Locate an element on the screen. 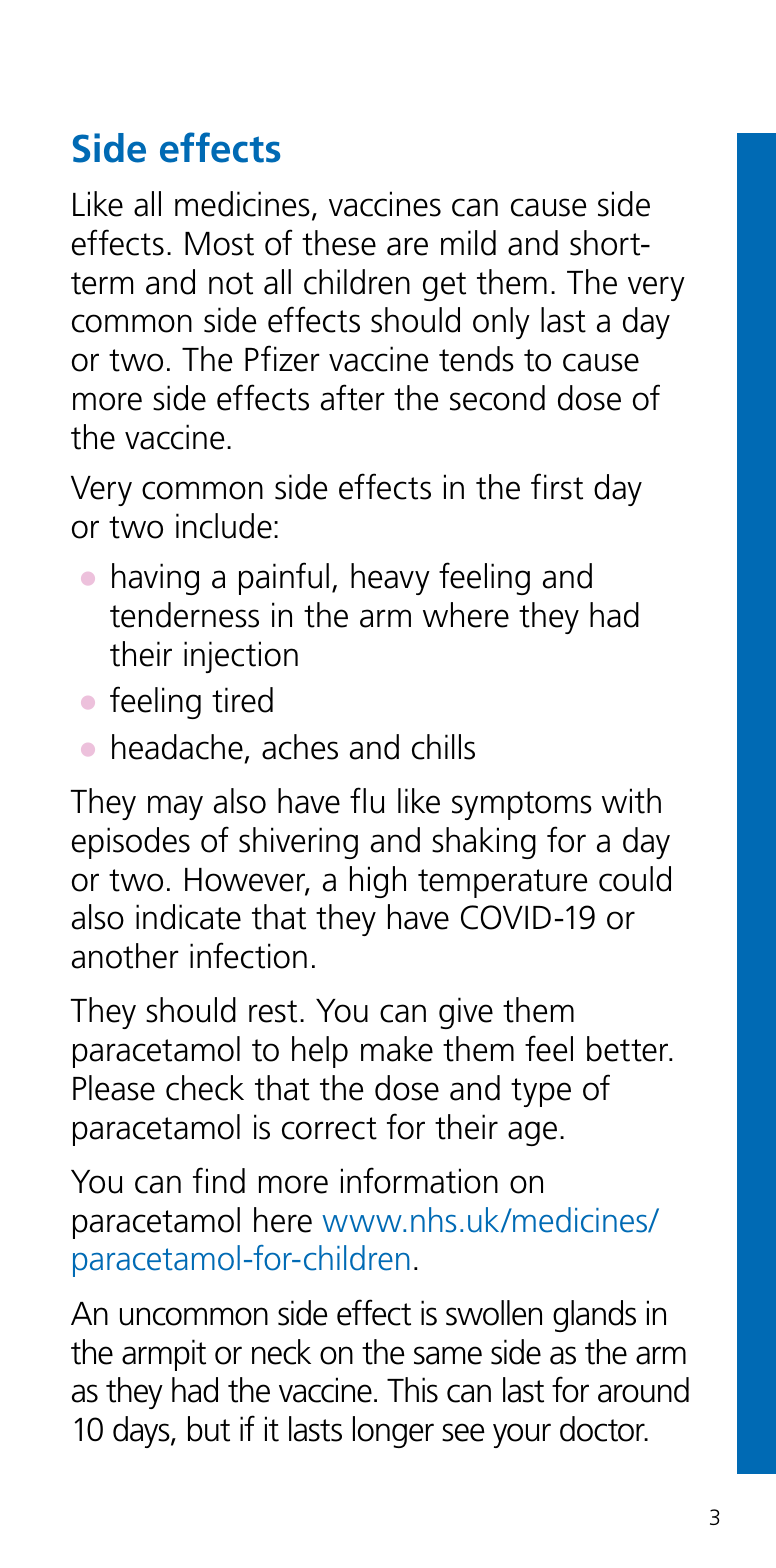 The width and height of the screenshot is (776, 1568). with is located at coordinates (631, 801).
